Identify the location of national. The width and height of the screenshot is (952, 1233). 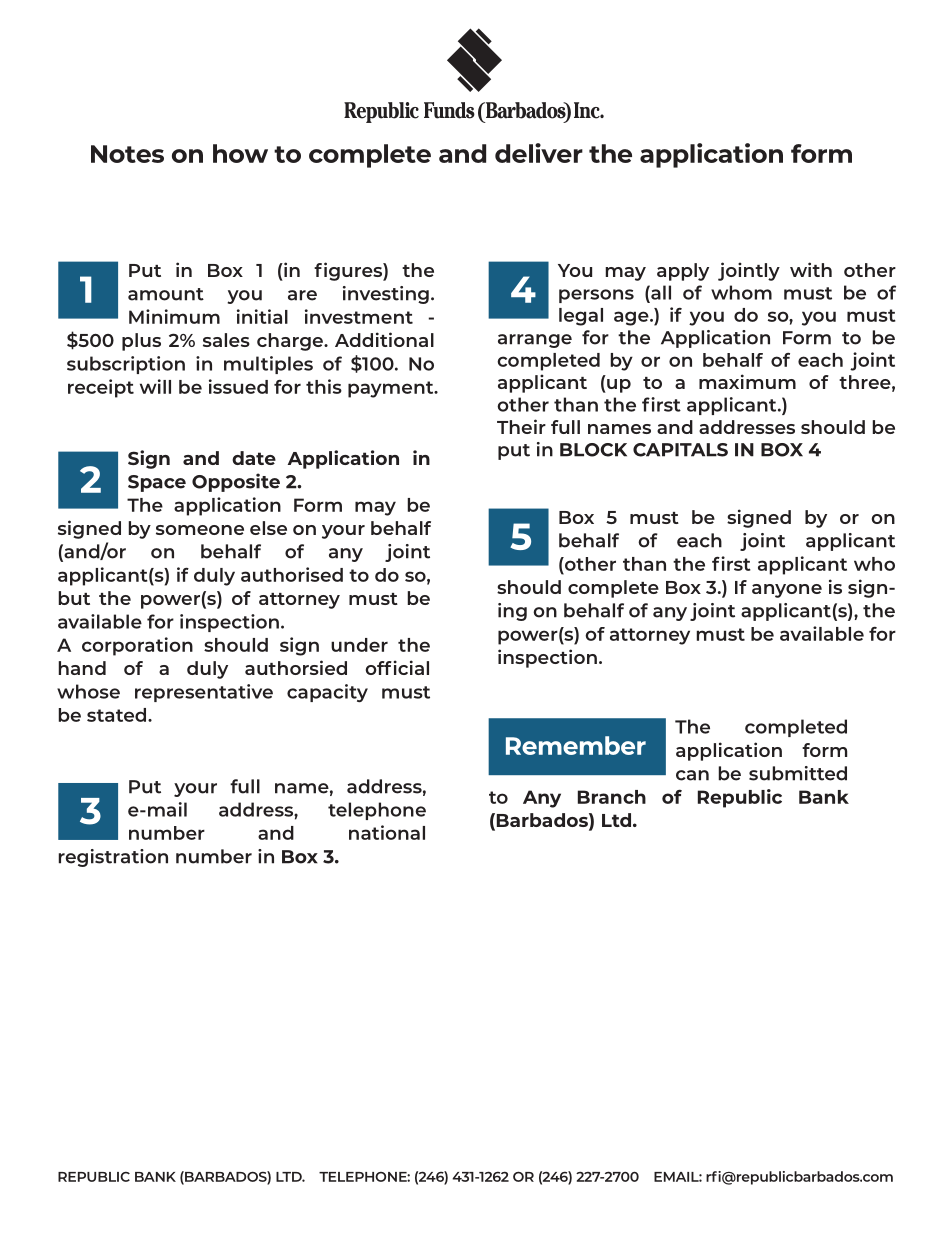
(387, 832).
